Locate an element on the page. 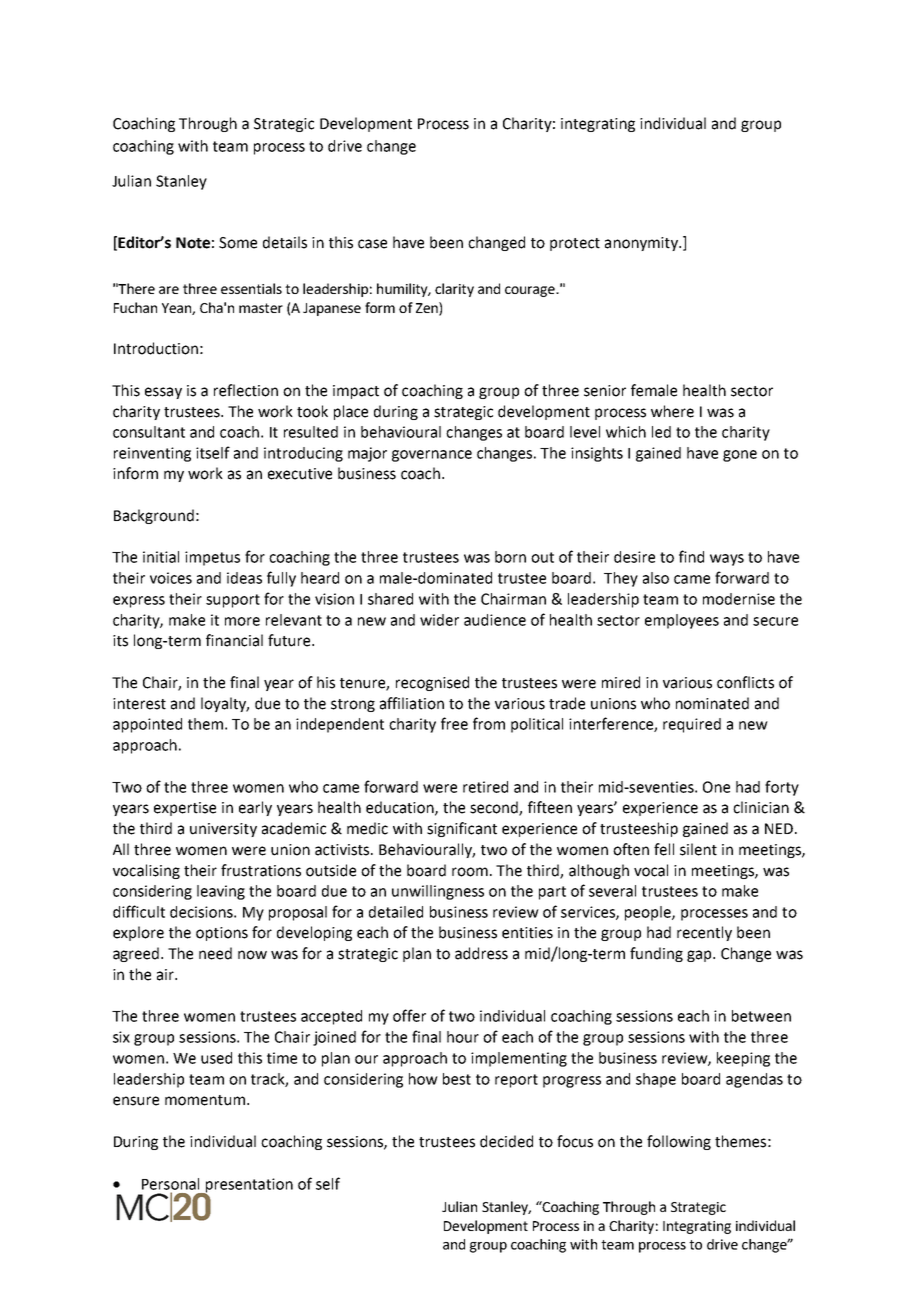  room is located at coordinates (470, 872).
